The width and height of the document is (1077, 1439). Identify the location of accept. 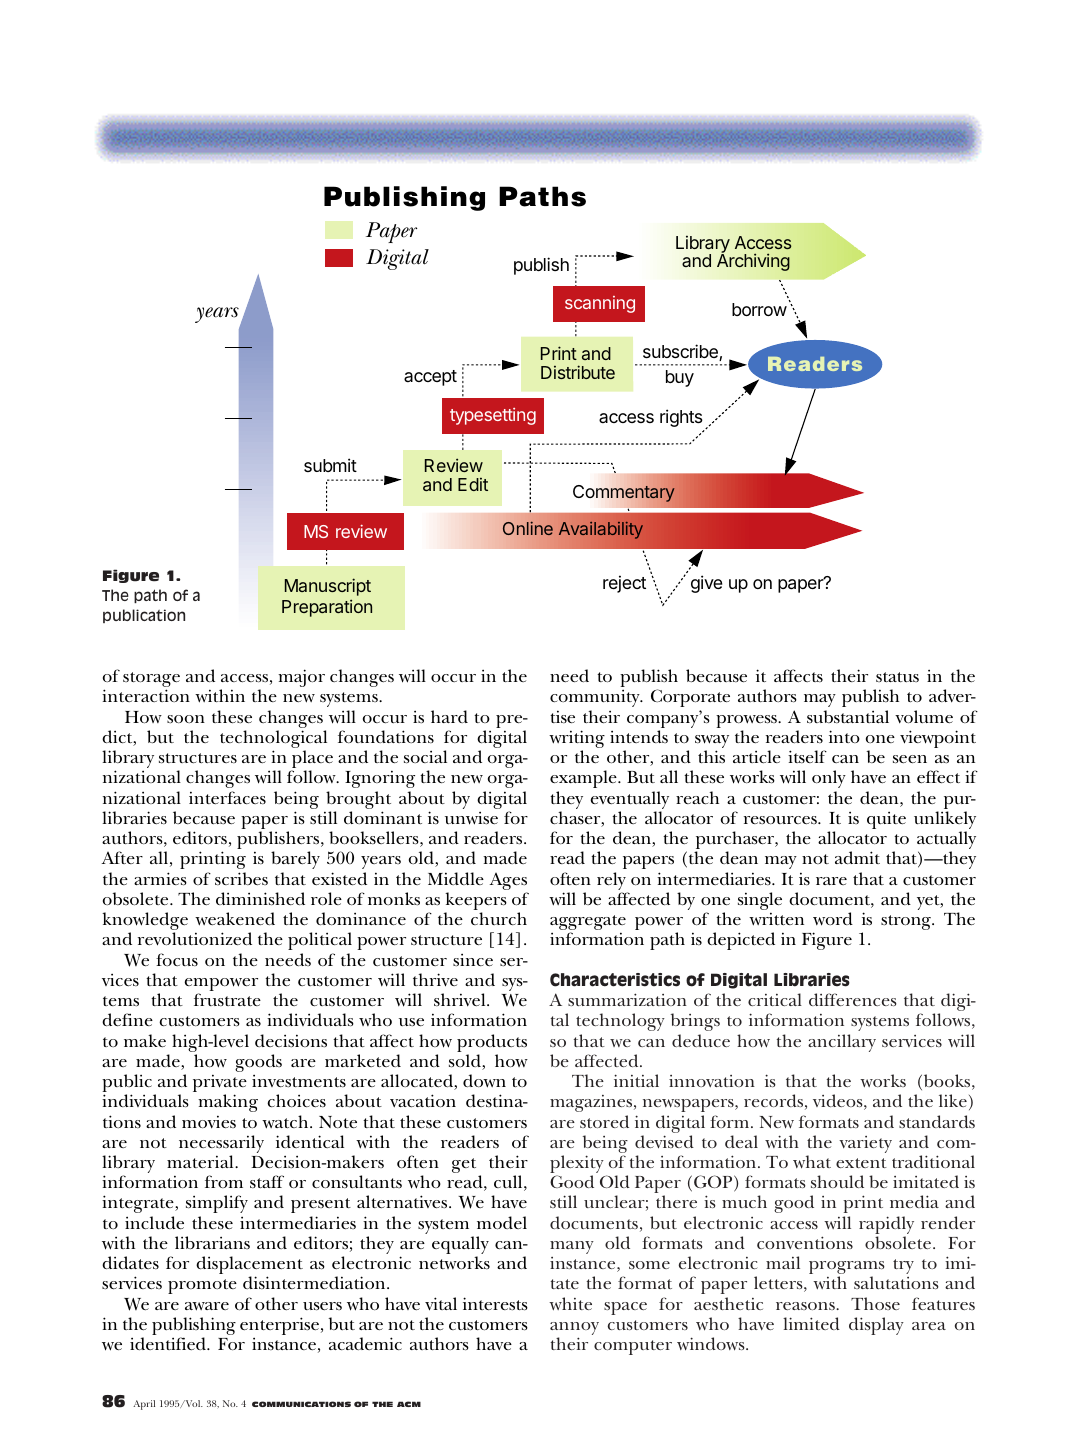
(430, 378).
